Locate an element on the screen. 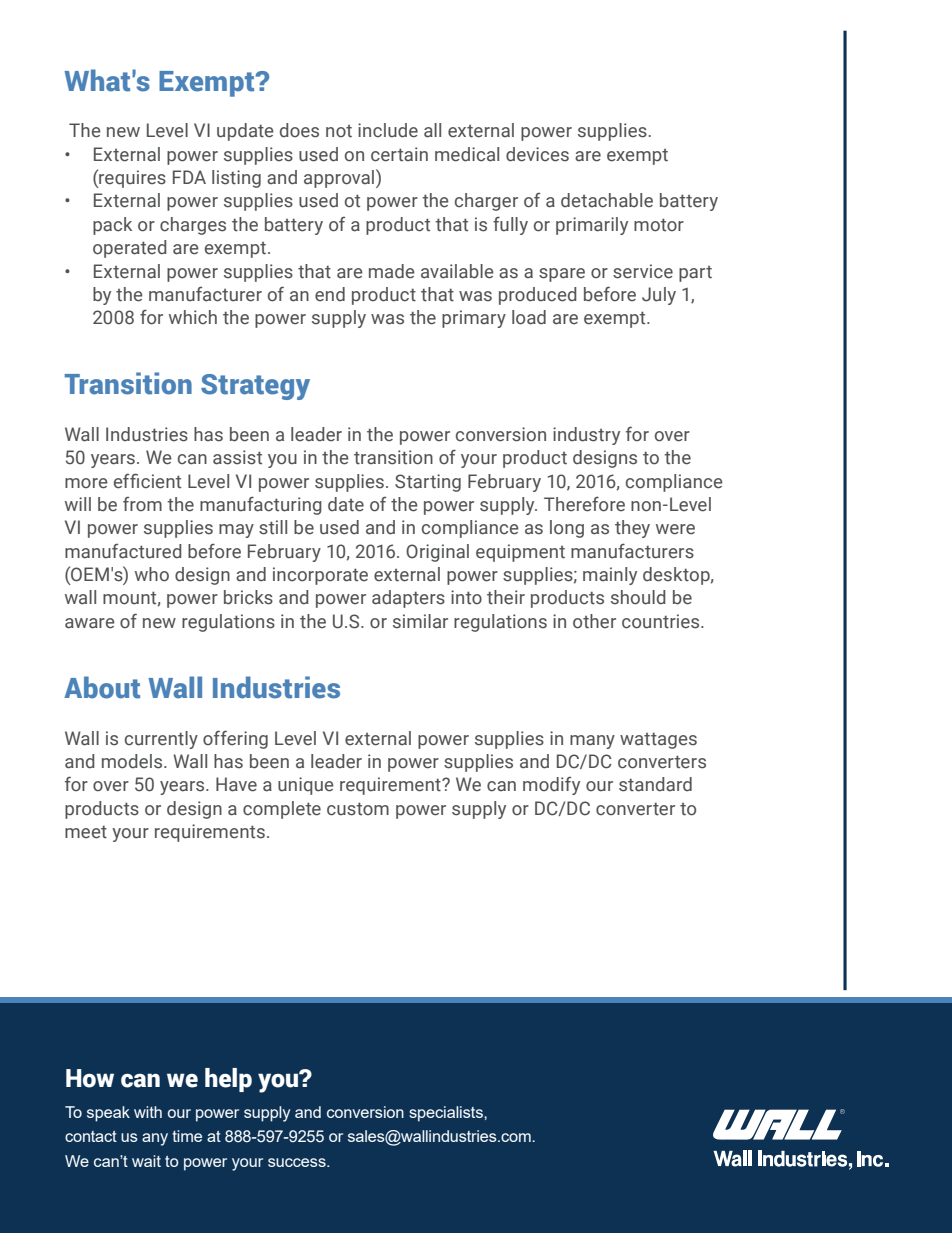  detachable is located at coordinates (607, 200).
